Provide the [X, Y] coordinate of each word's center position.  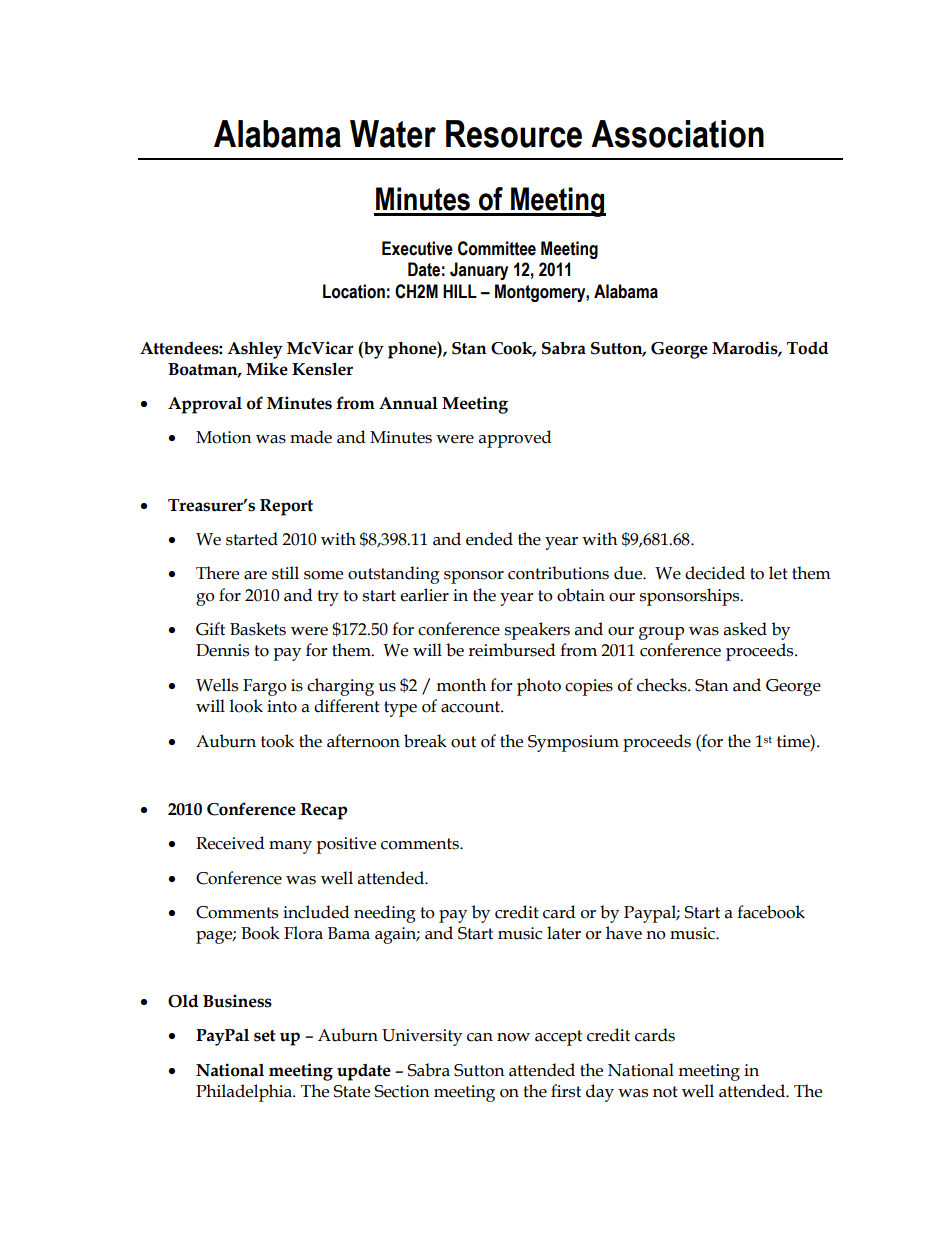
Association [677, 134]
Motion [224, 437]
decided [715, 573]
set [265, 1036]
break [425, 741]
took [277, 741]
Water [393, 134]
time [794, 741]
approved [515, 439]
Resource [514, 134]
